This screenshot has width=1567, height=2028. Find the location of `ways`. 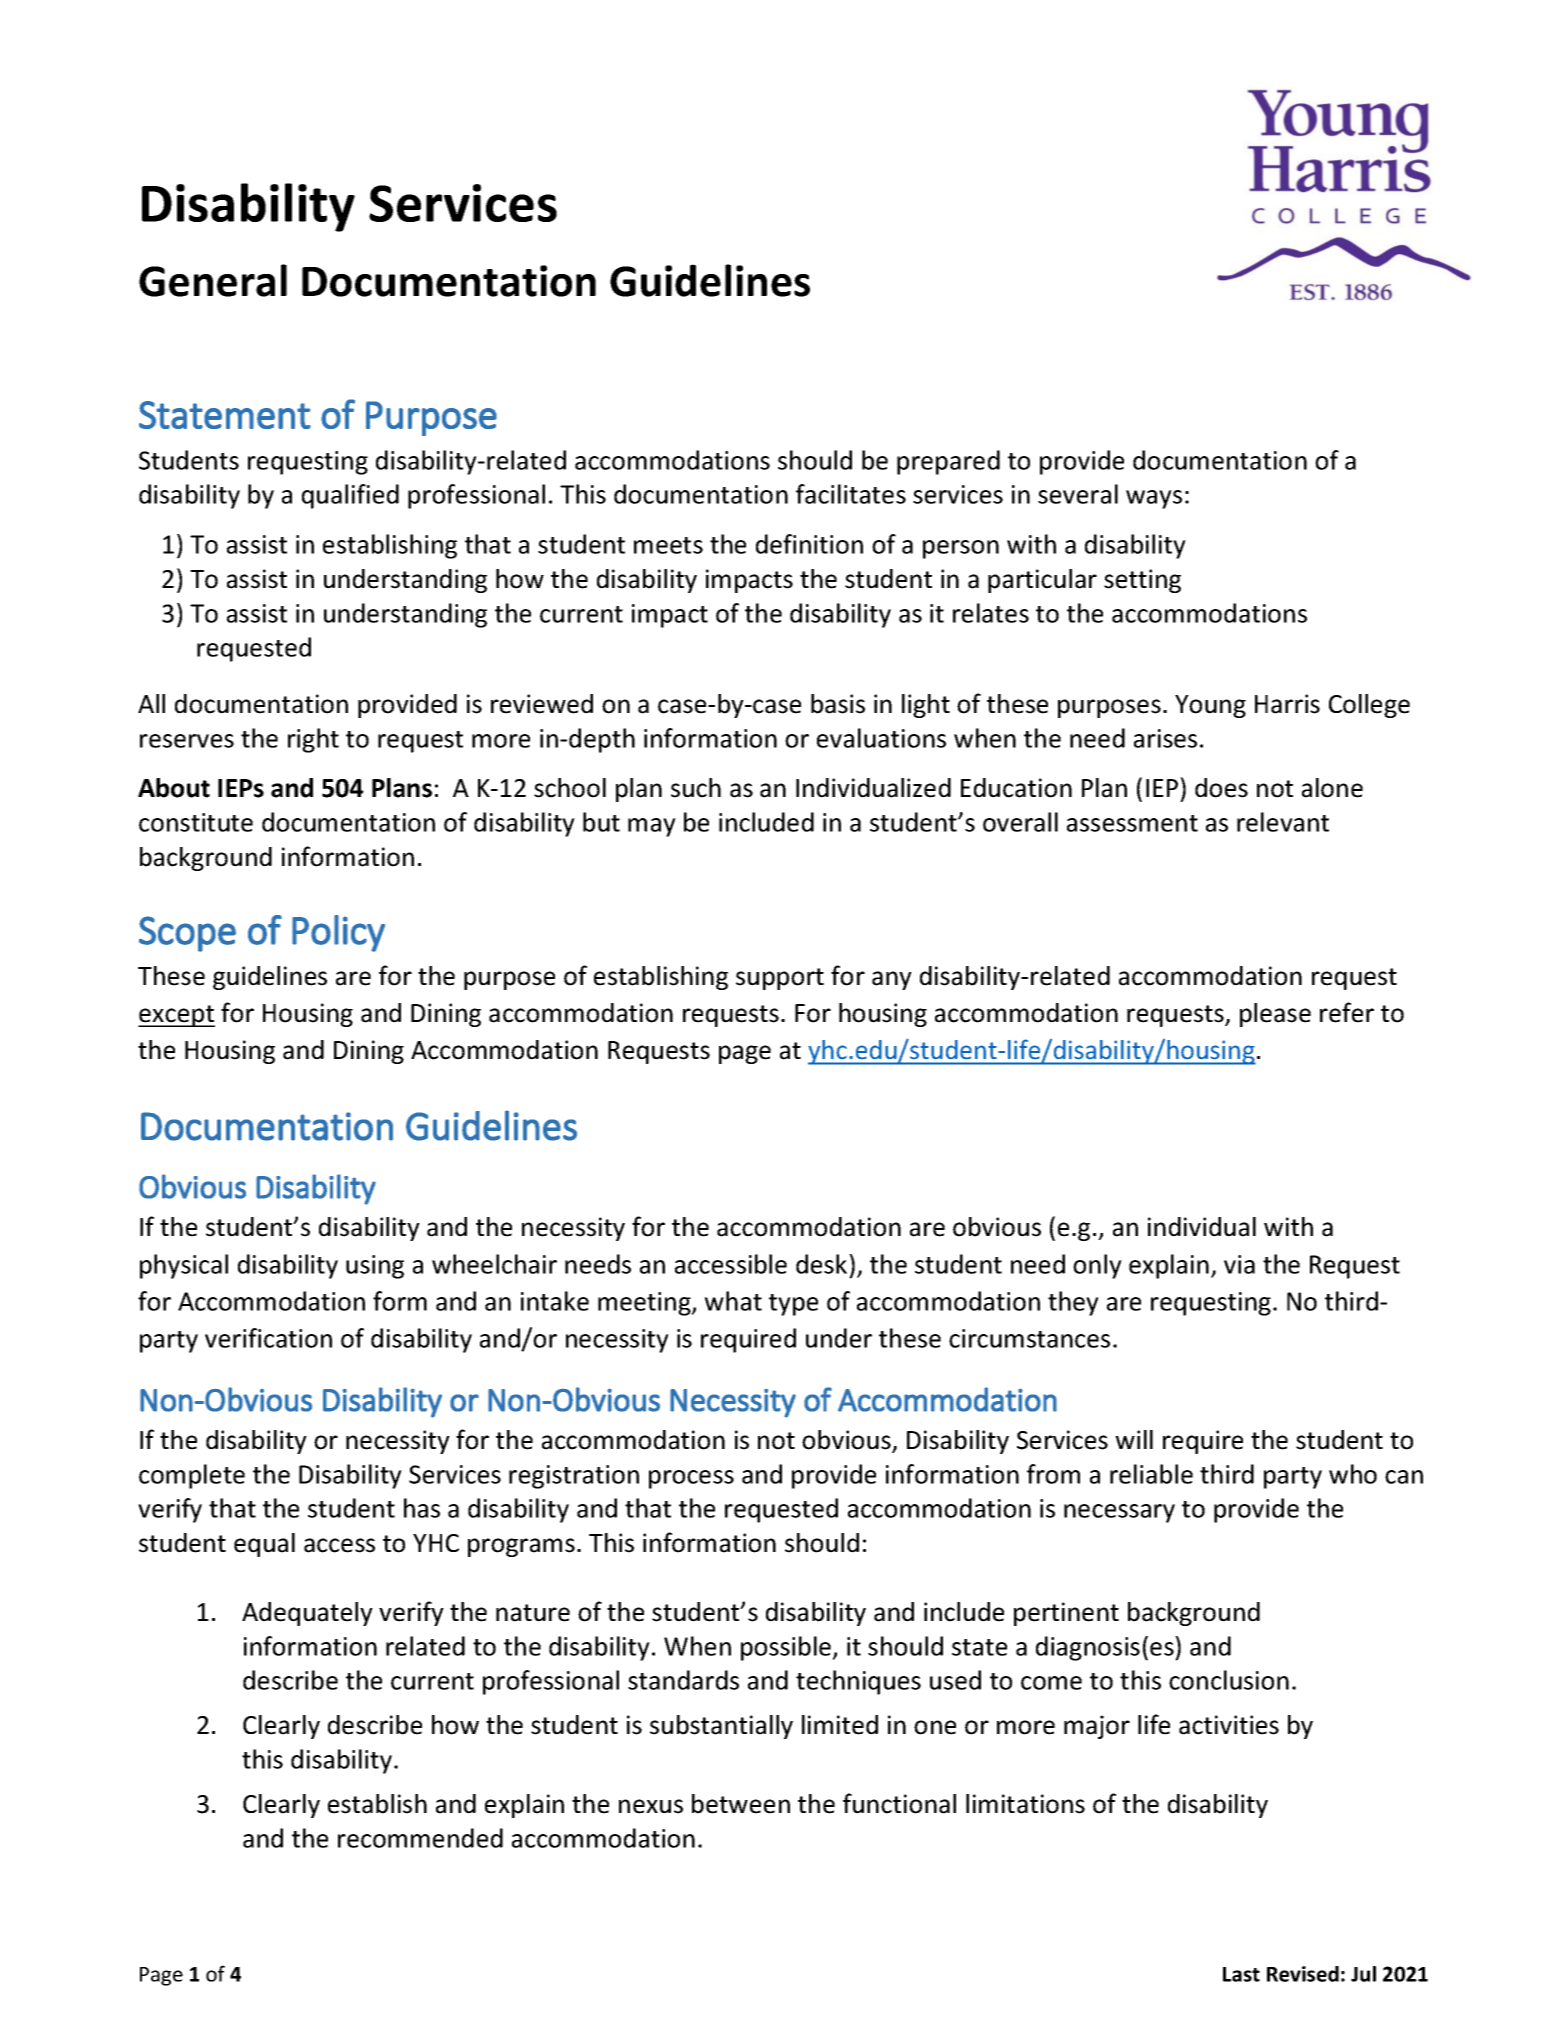

ways is located at coordinates (1154, 499).
